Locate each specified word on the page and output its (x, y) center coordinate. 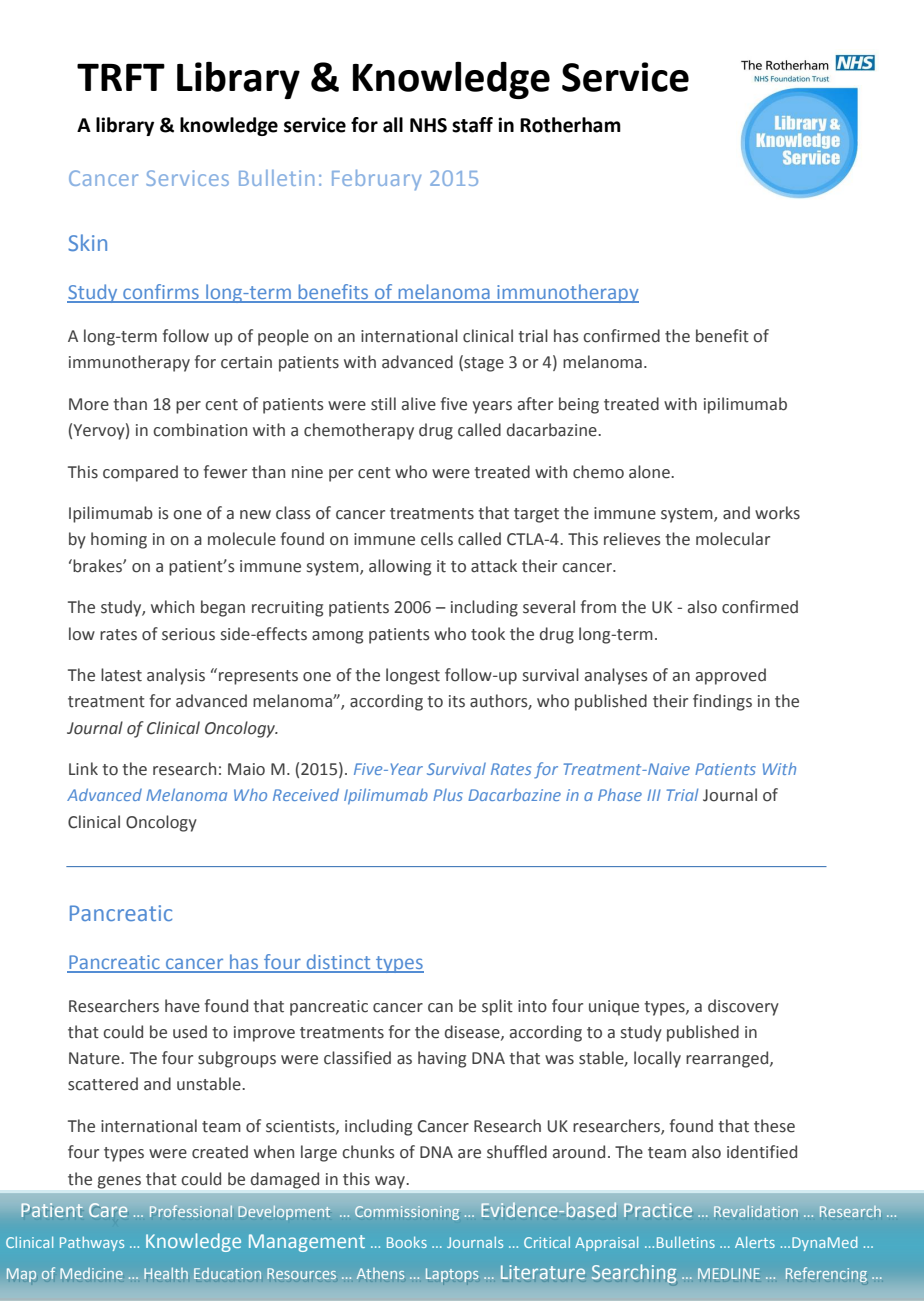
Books (407, 1242)
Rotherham (570, 125)
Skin (87, 242)
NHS (428, 125)
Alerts (755, 1242)
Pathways (92, 1243)
